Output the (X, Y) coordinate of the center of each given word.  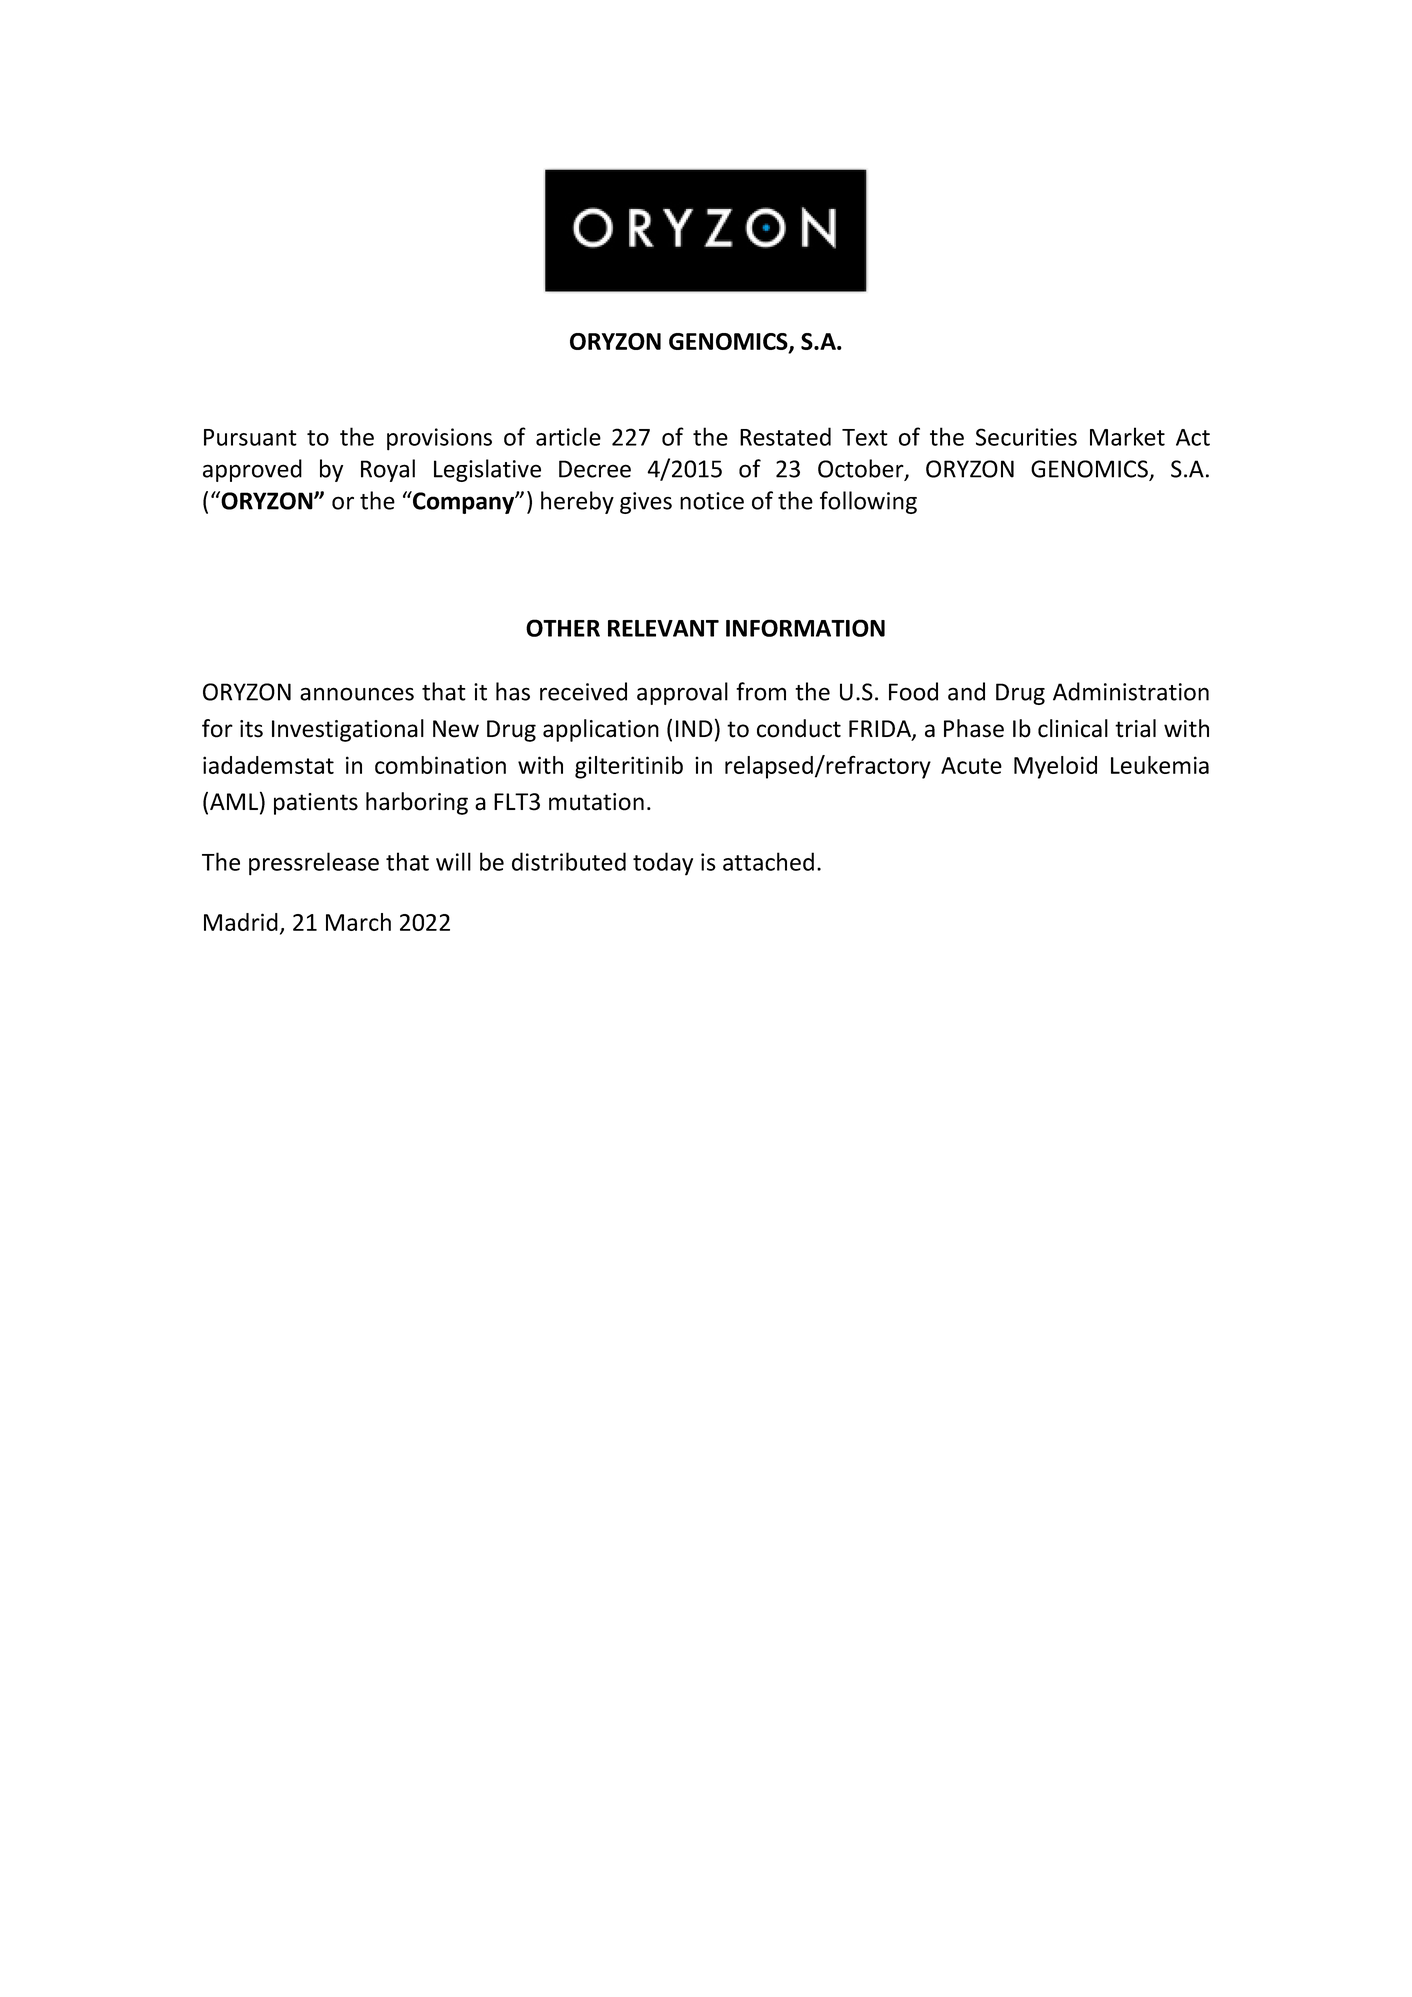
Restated (785, 436)
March (358, 922)
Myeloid (1055, 767)
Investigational (348, 730)
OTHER (563, 628)
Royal (388, 470)
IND (694, 728)
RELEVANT (663, 628)
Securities (1026, 437)
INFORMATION (805, 628)
